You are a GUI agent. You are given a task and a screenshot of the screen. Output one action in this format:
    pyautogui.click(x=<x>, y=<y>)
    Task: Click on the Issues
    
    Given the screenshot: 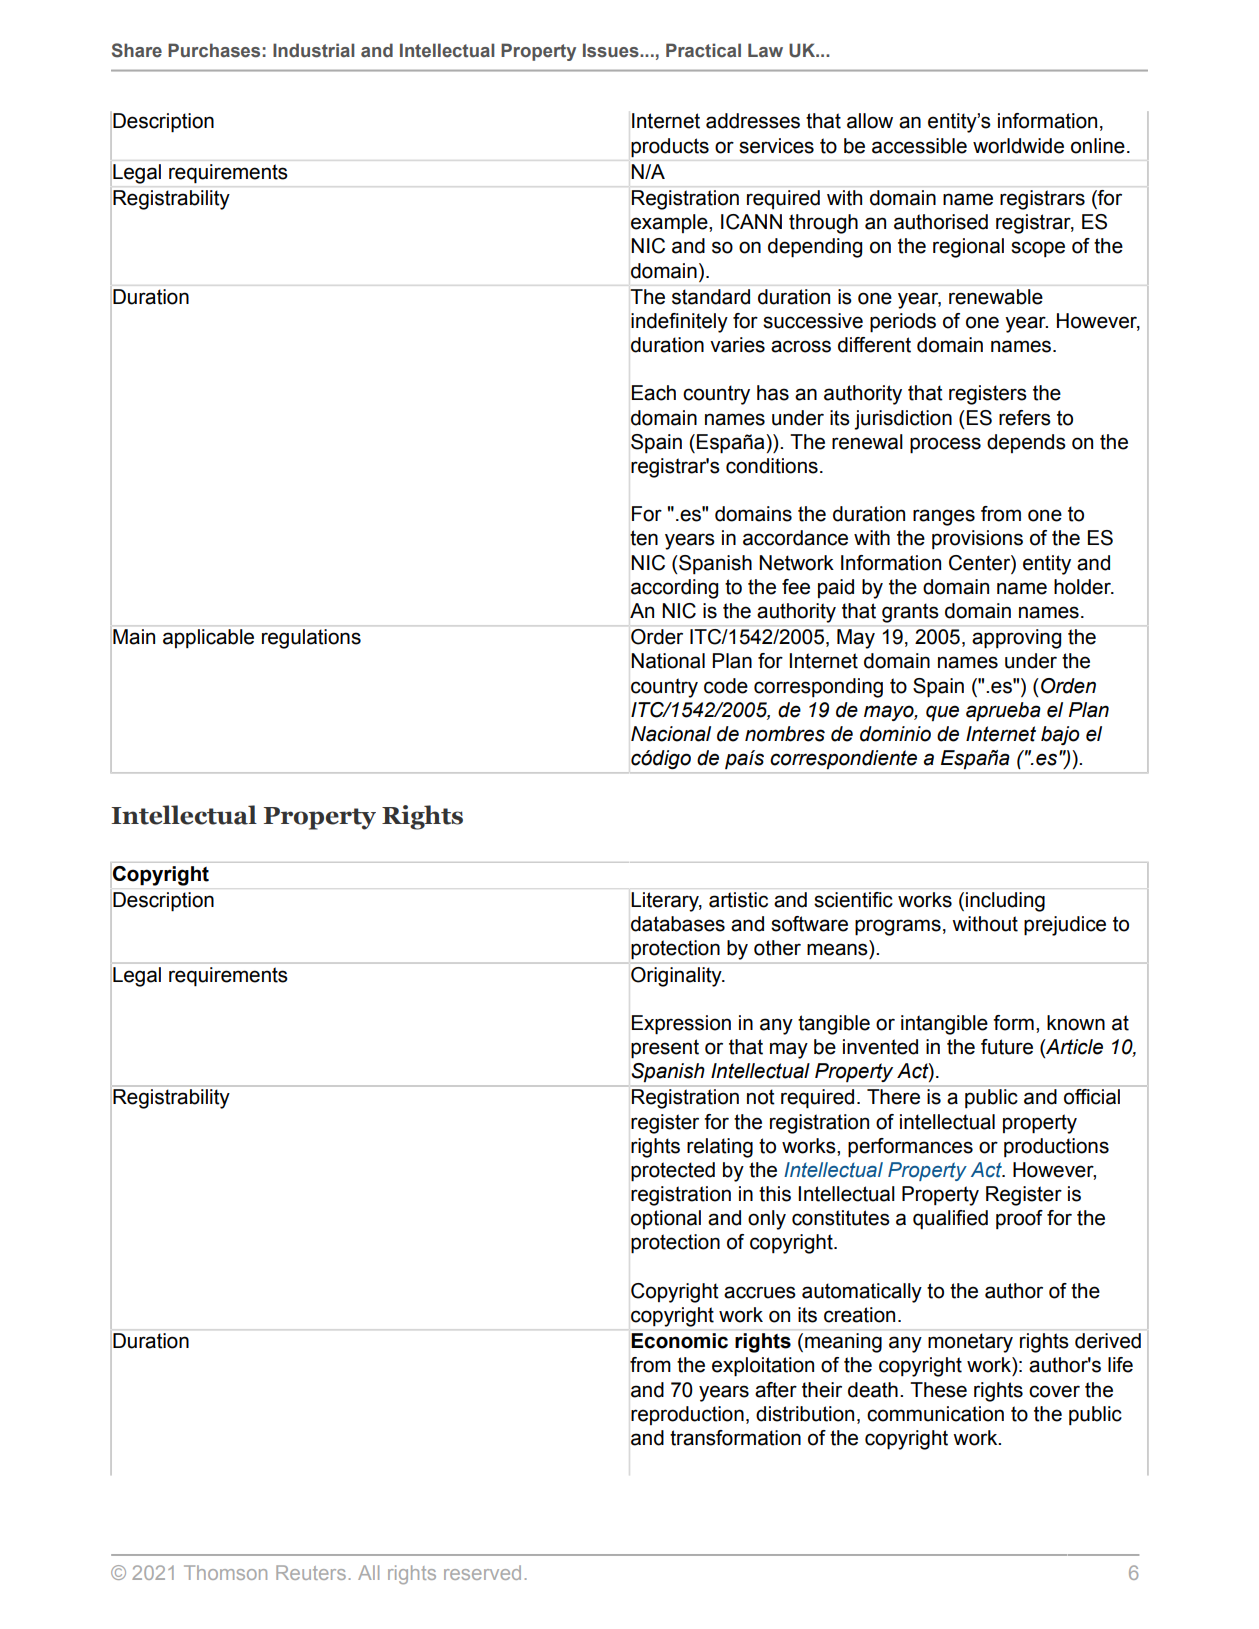 What is the action you would take?
    pyautogui.click(x=612, y=50)
